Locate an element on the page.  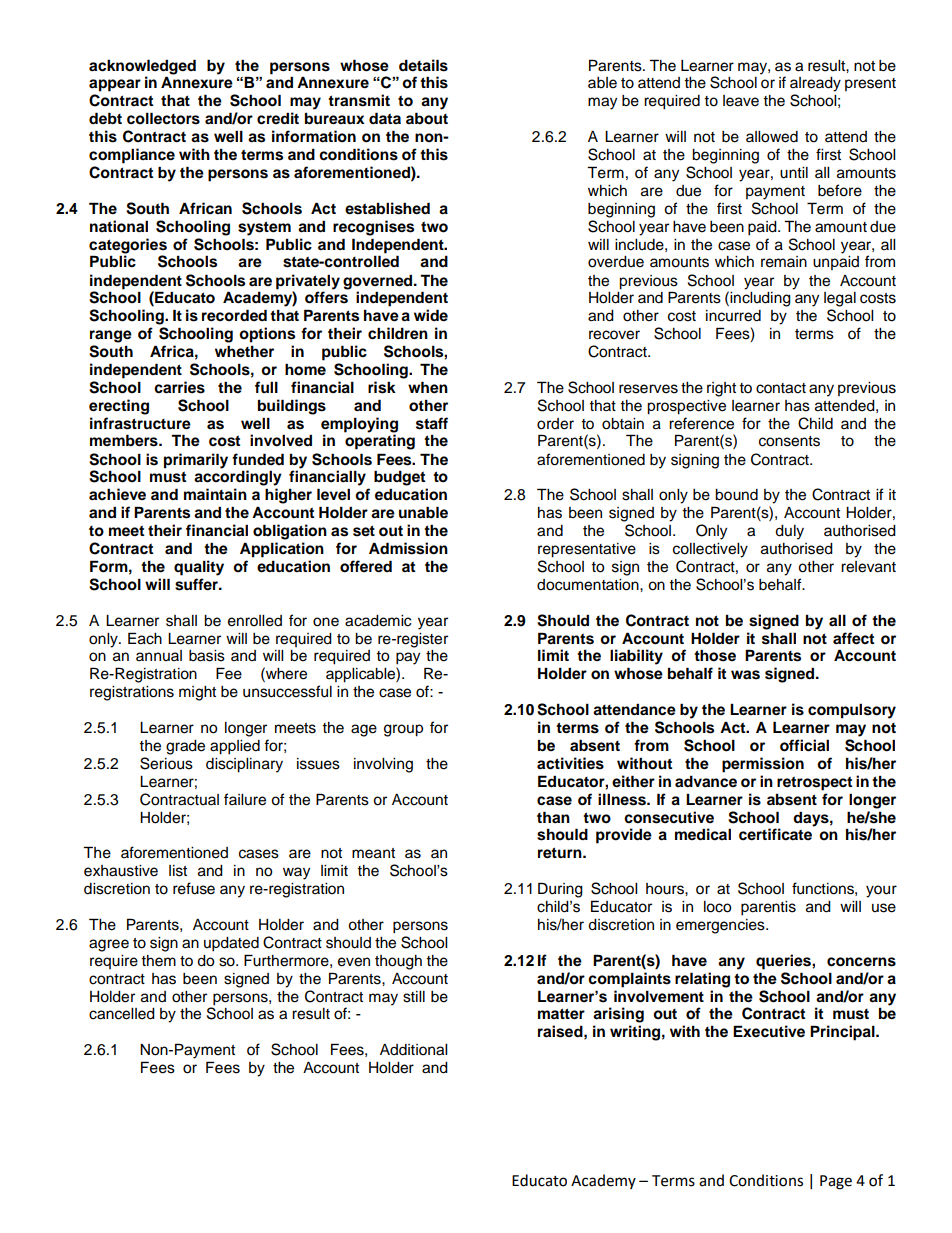
collectors is located at coordinates (163, 118).
